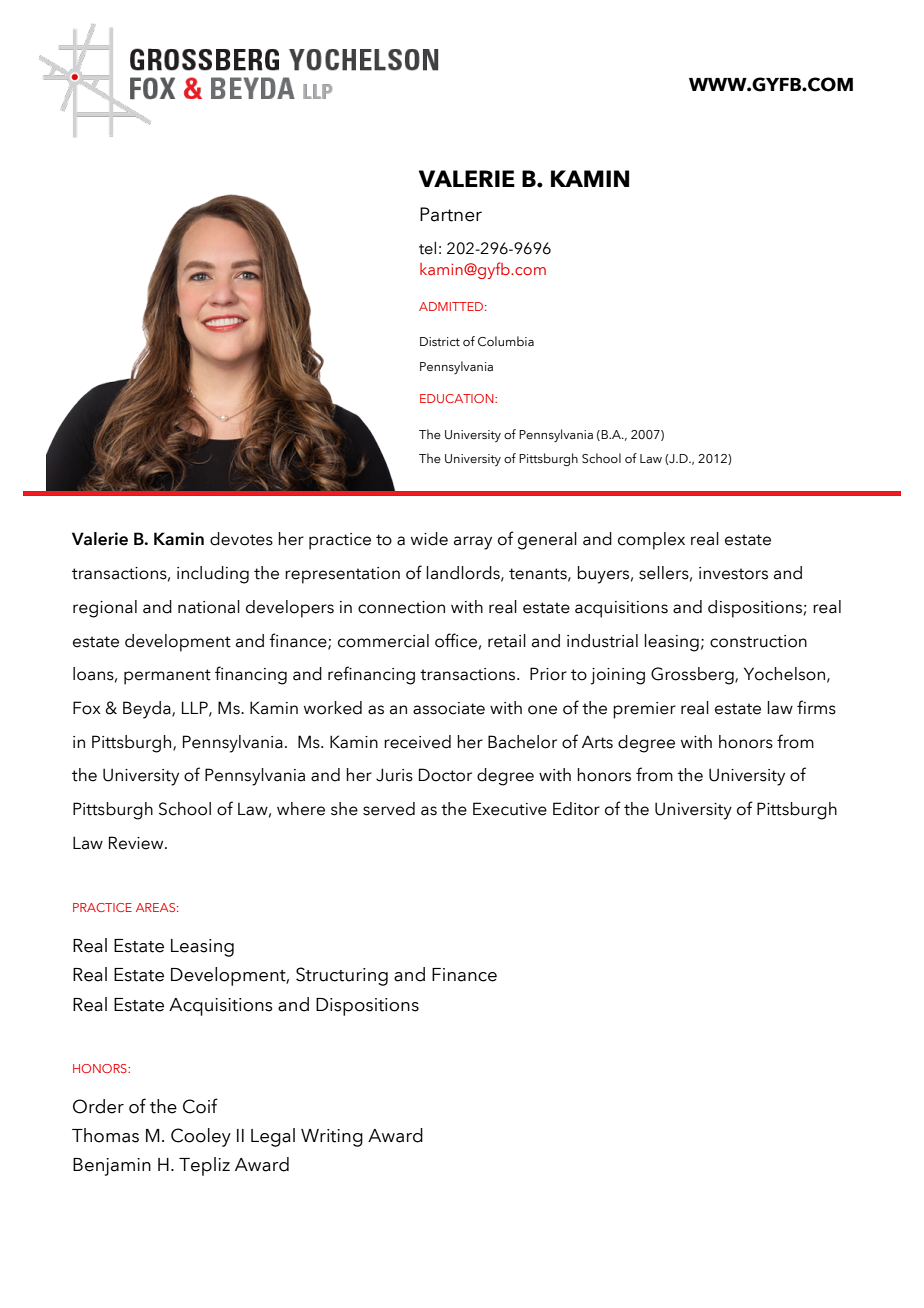 The height and width of the screenshot is (1308, 924). What do you see at coordinates (651, 541) in the screenshot?
I see `complex` at bounding box center [651, 541].
